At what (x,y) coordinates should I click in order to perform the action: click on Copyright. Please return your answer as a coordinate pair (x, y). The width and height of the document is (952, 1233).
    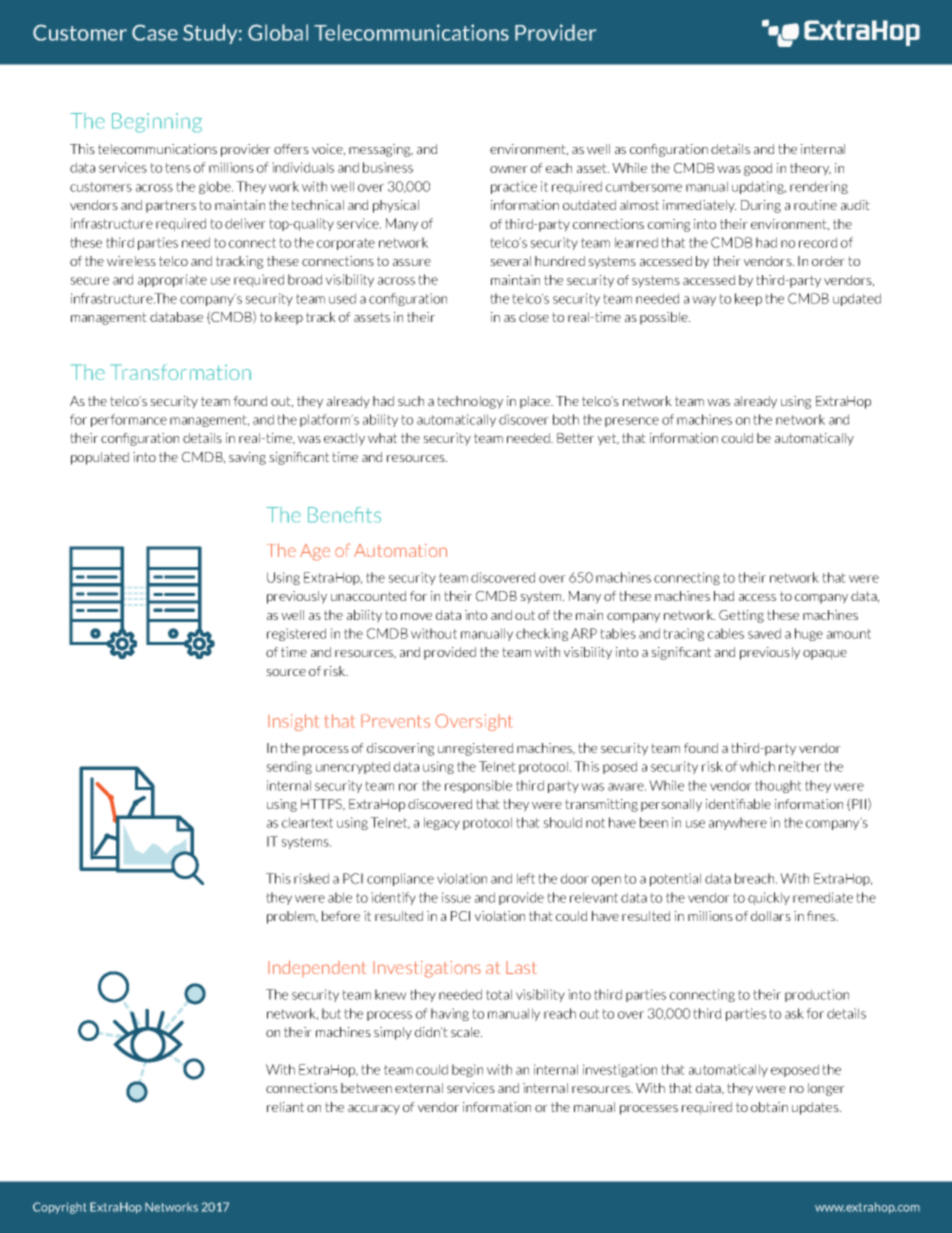
    Looking at the image, I should click on (59, 1208).
